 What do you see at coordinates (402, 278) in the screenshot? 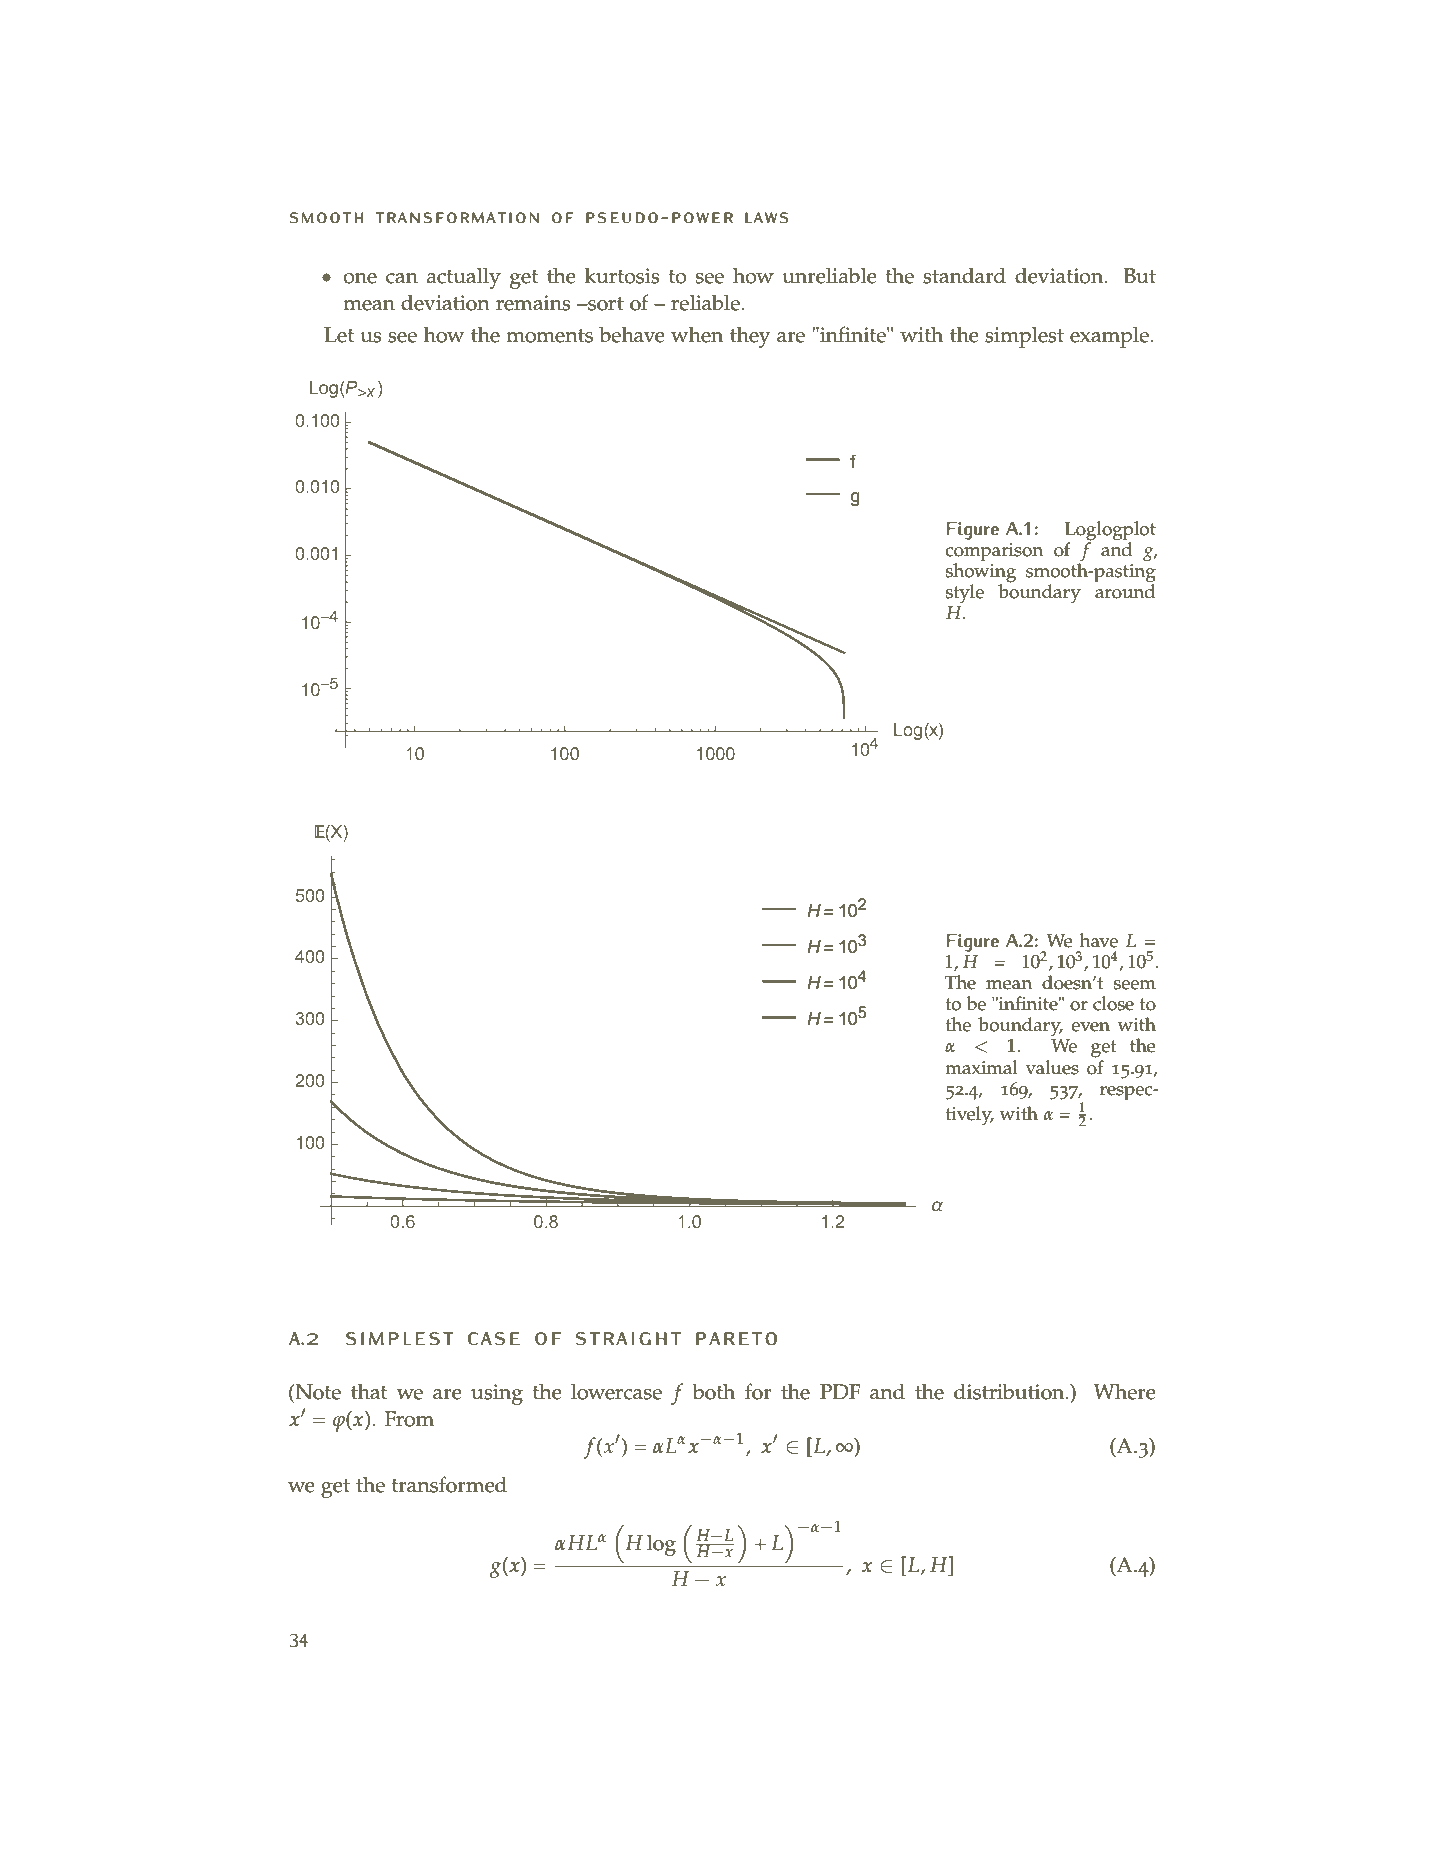
I see `can` at bounding box center [402, 278].
